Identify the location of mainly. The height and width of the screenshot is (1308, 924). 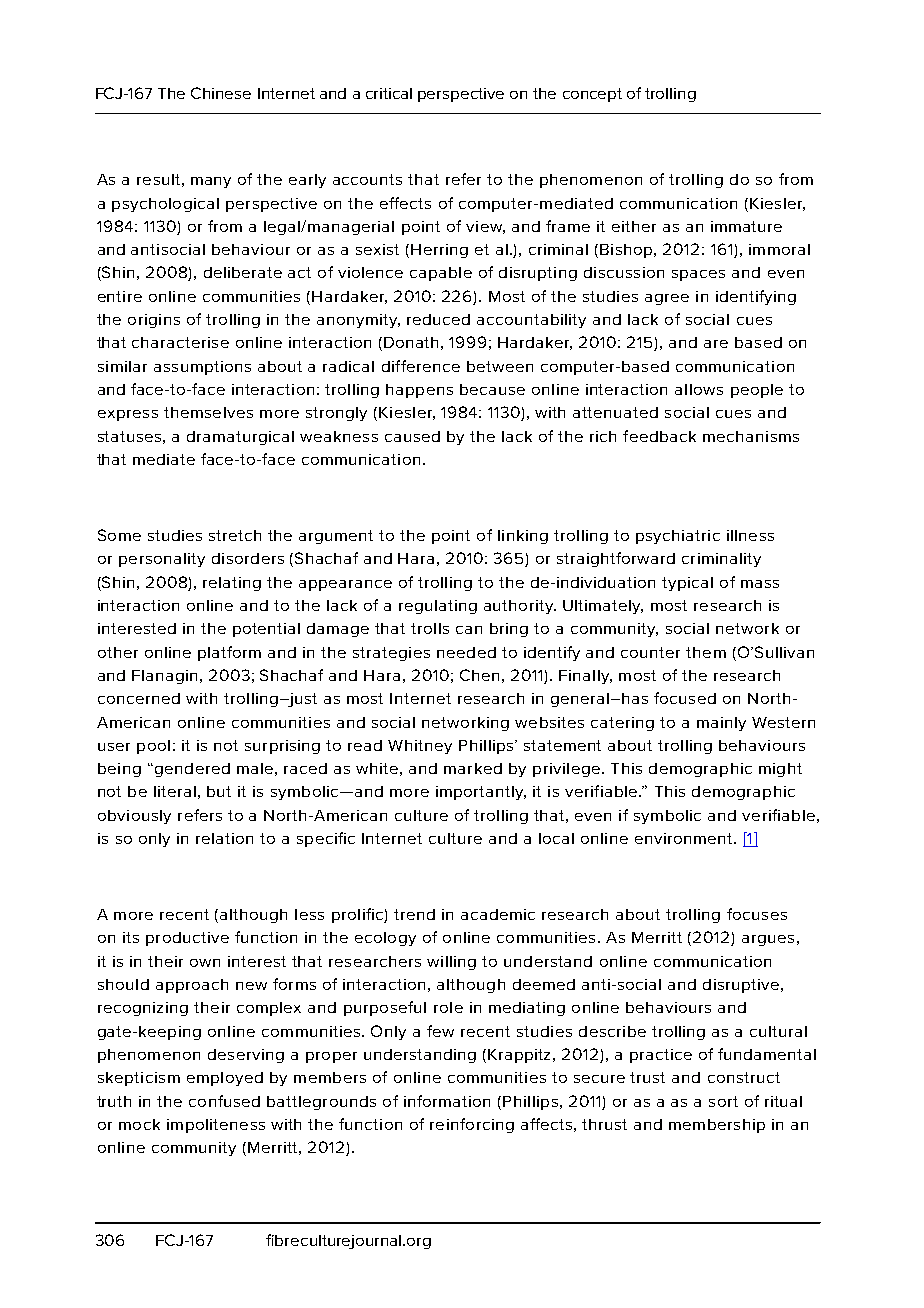
(721, 724).
